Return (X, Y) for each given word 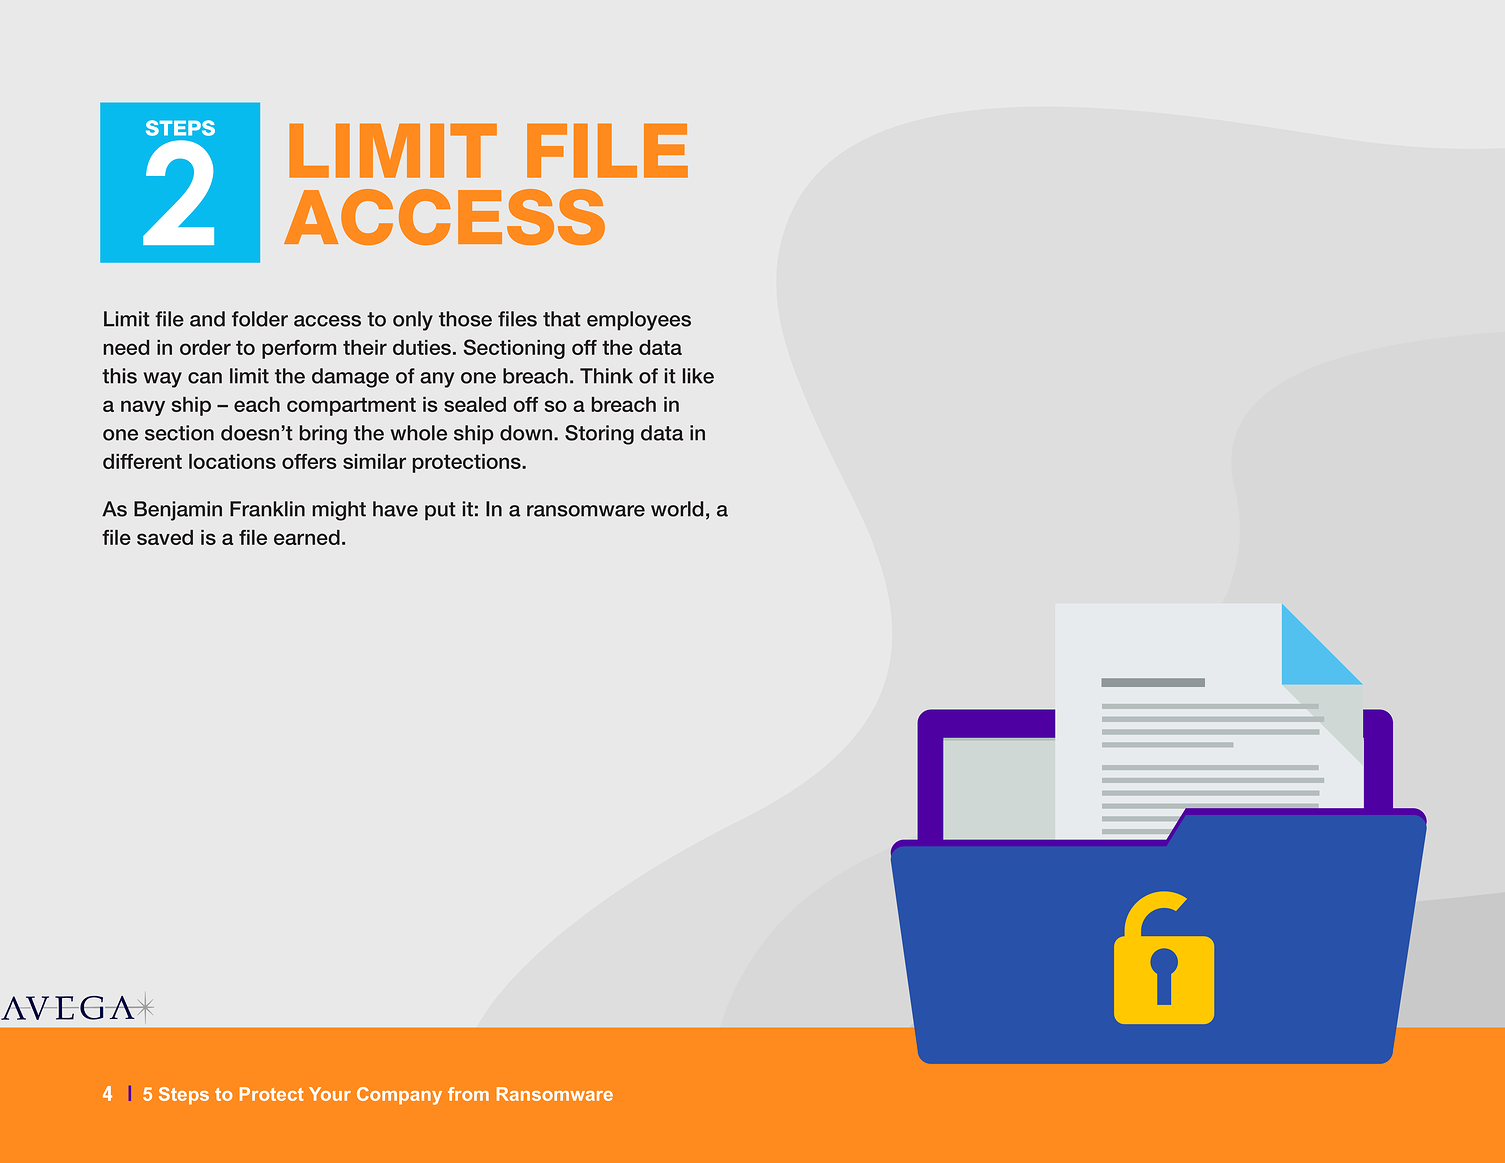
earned (307, 537)
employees (639, 321)
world (677, 509)
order (205, 347)
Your (330, 1094)
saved (165, 537)
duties (422, 347)
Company (399, 1096)
